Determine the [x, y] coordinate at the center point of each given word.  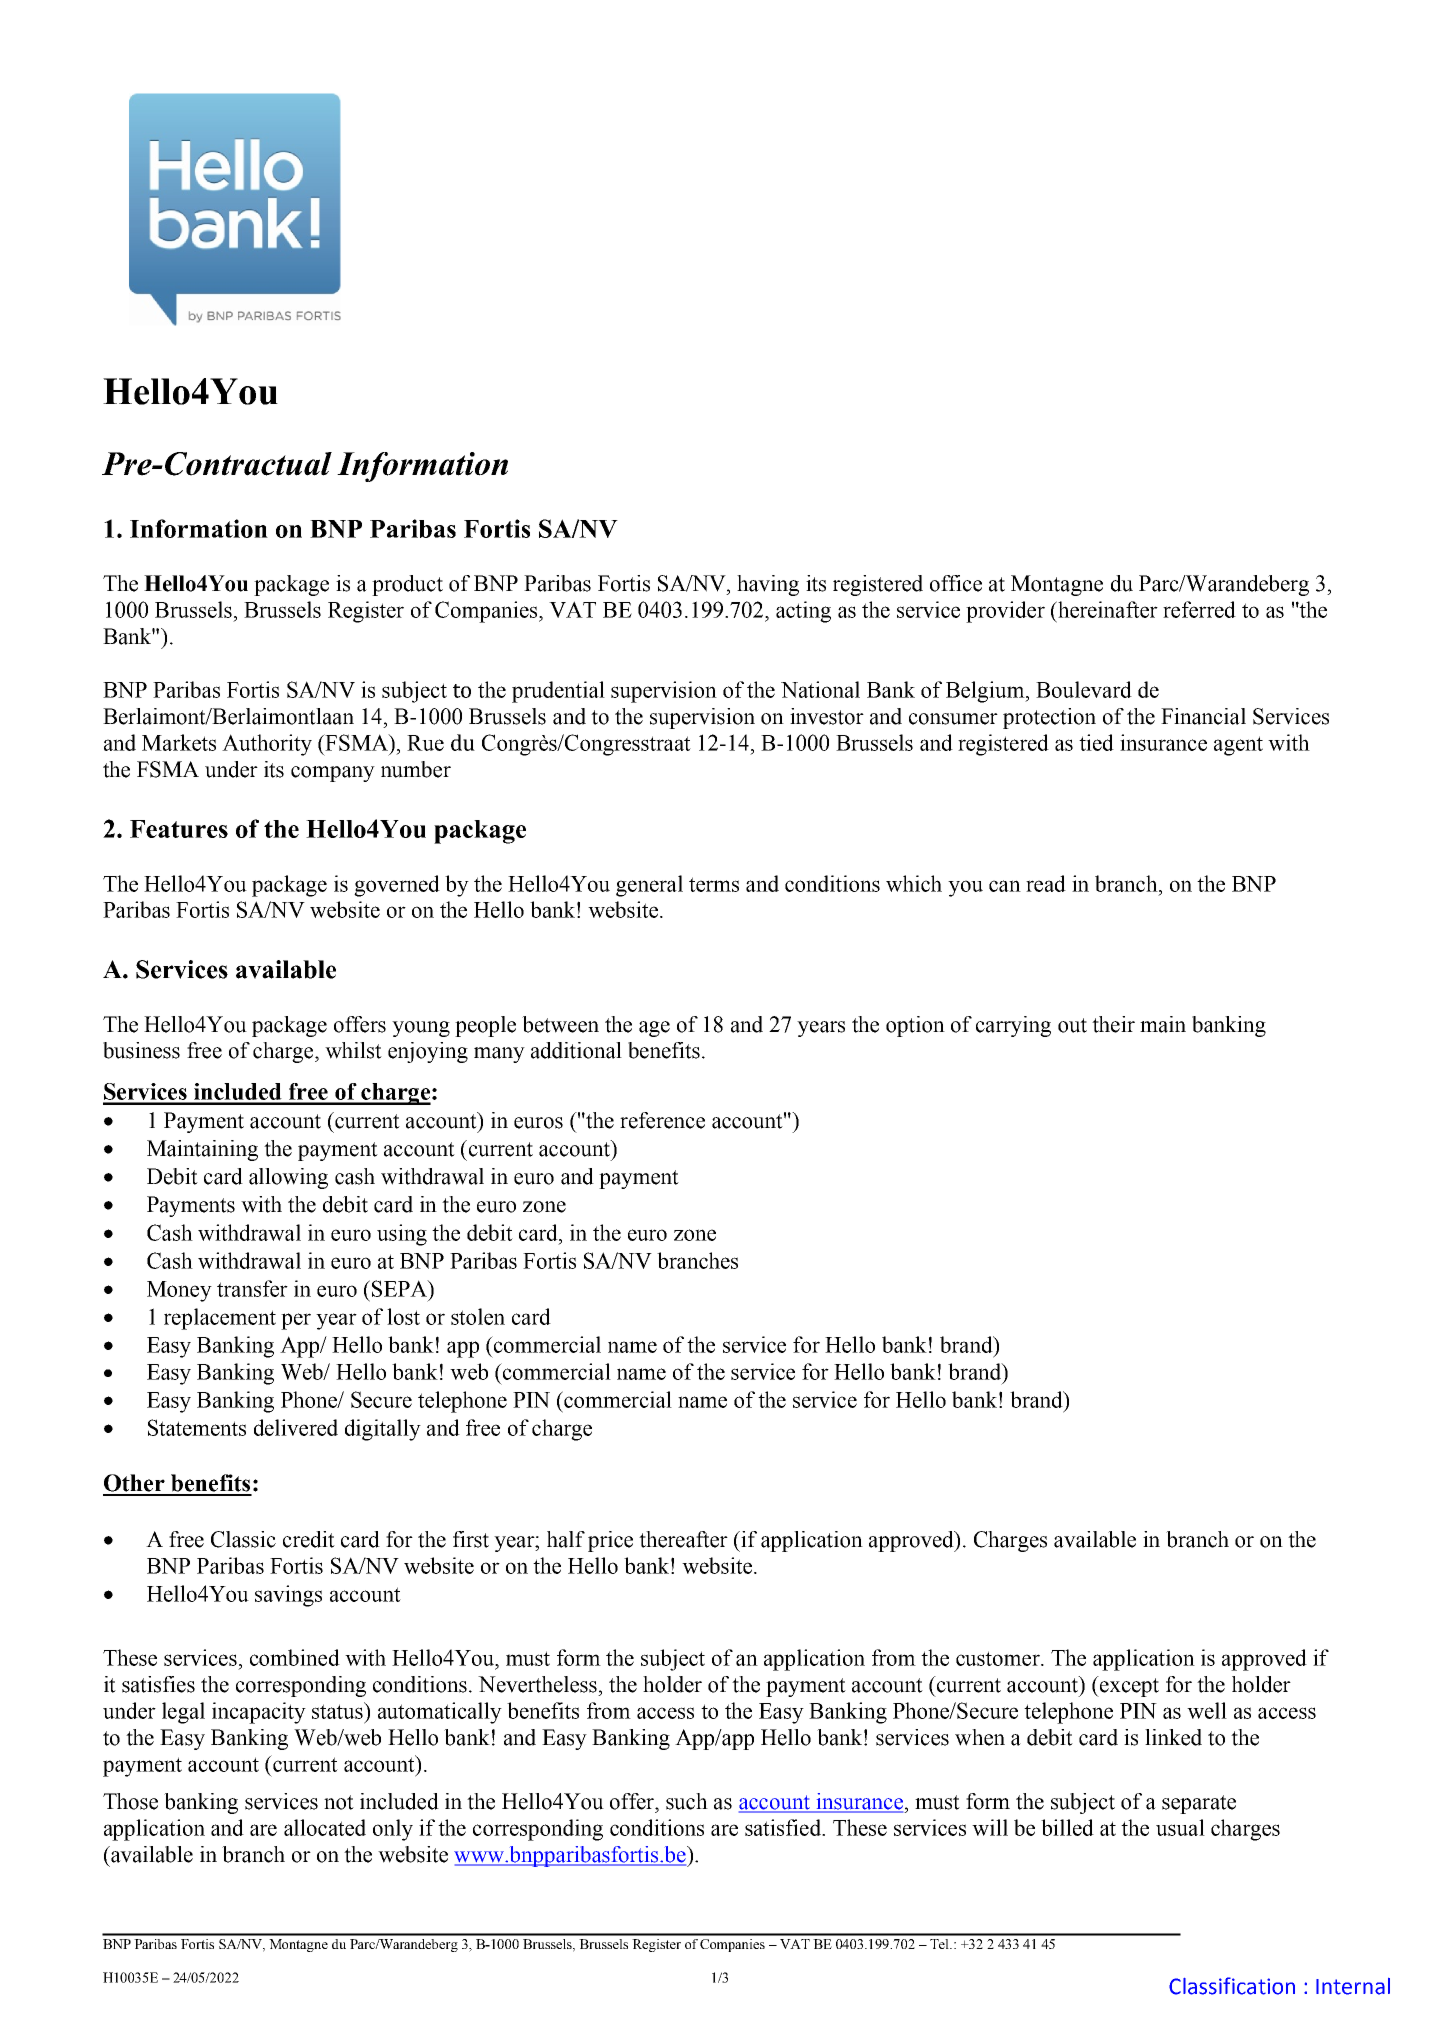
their [1113, 1024]
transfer [252, 1288]
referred [1199, 609]
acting [803, 612]
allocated [325, 1827]
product [407, 585]
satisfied [784, 1827]
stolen [478, 1316]
